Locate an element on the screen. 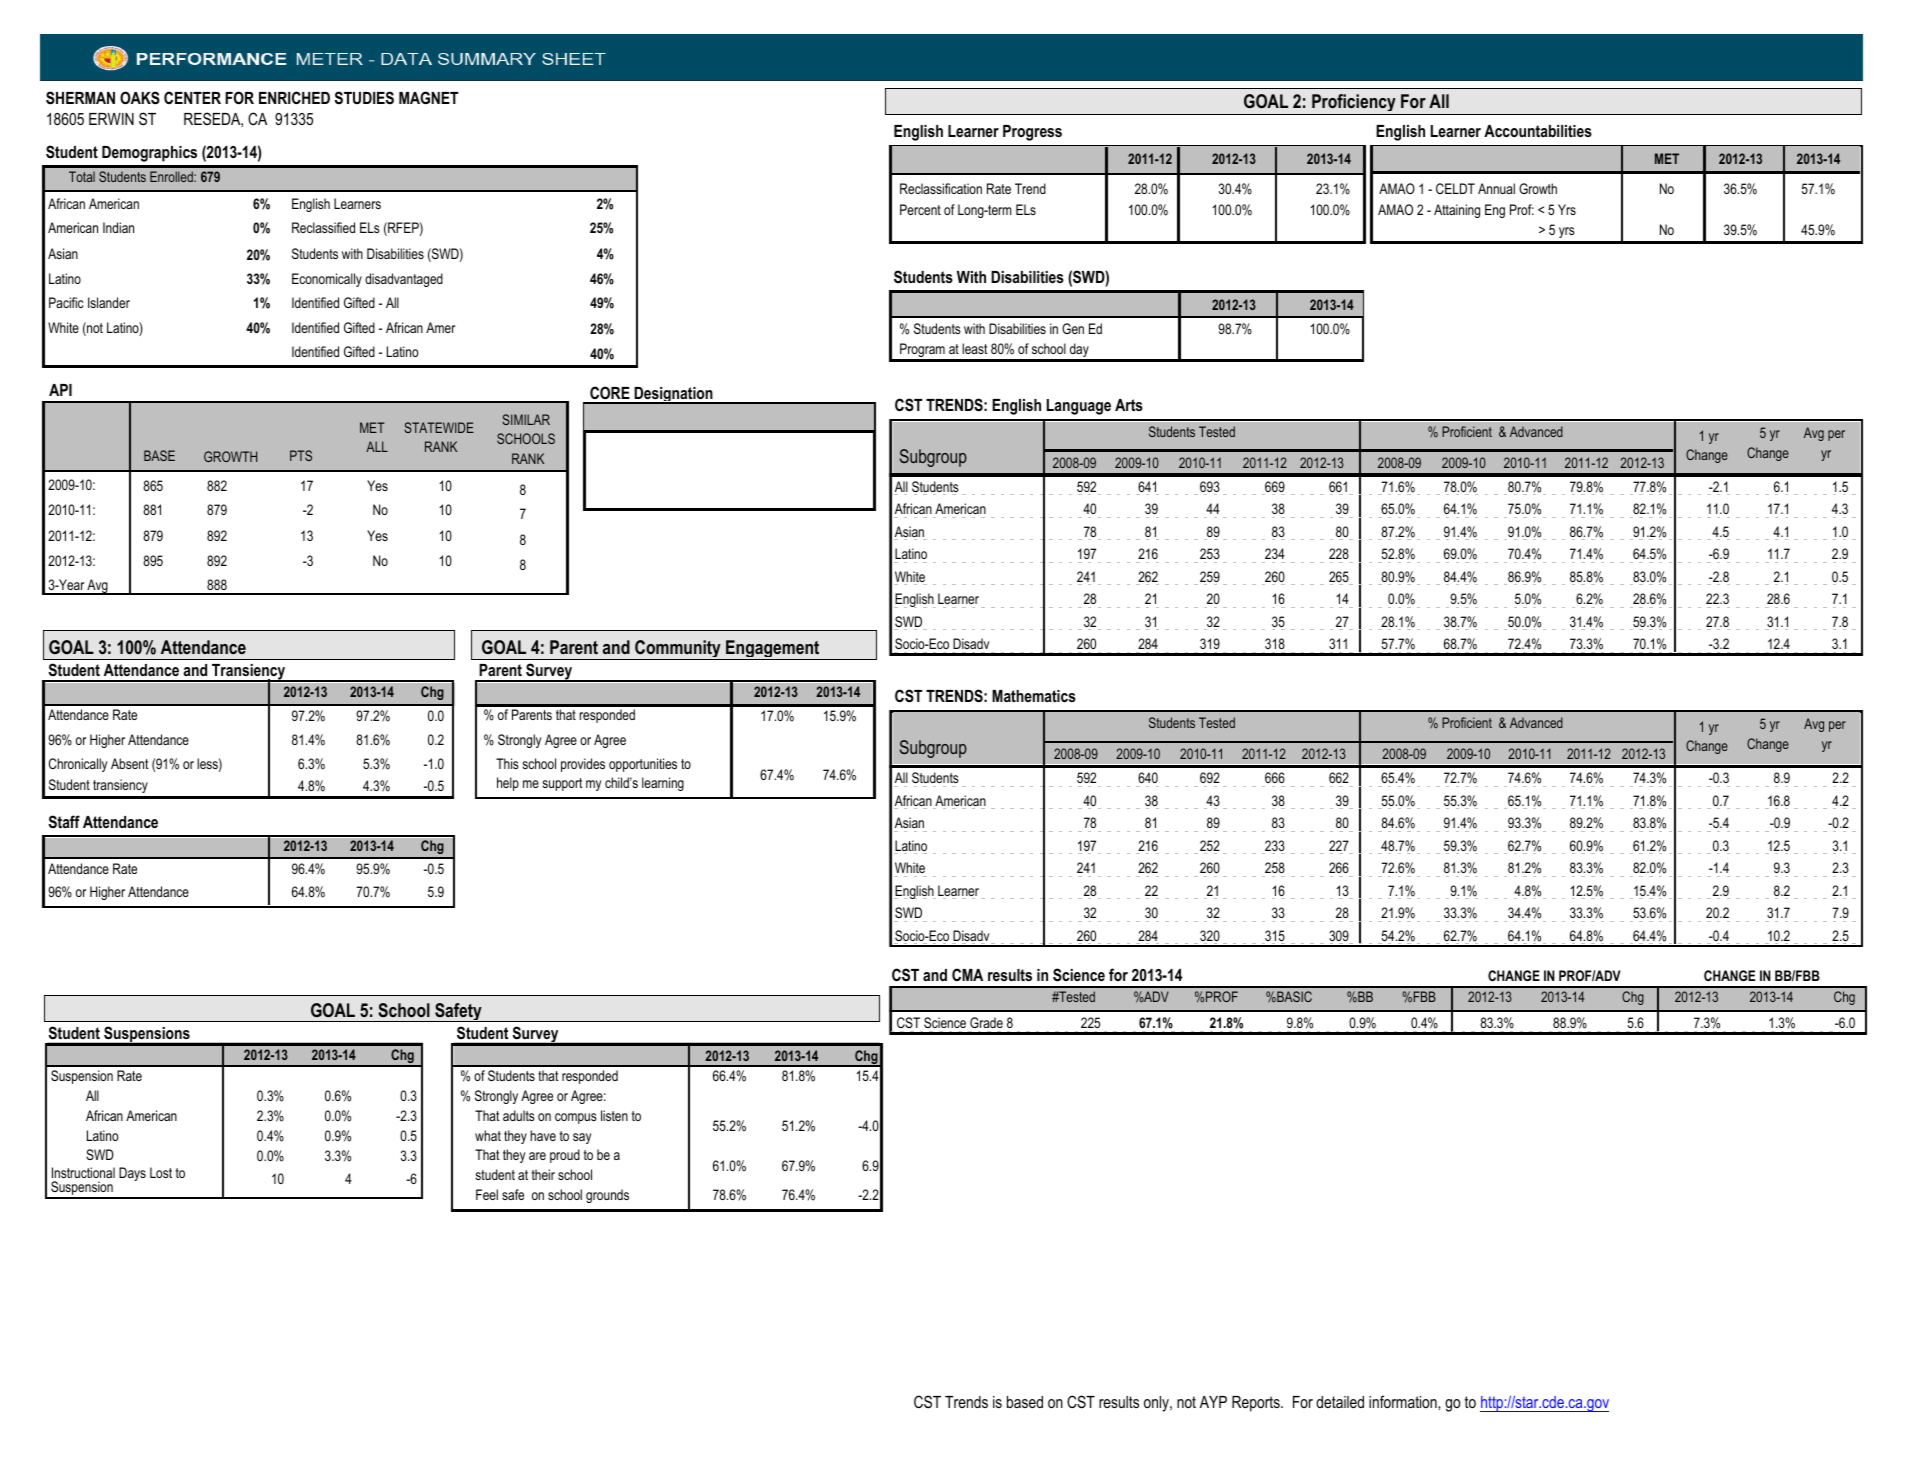 Image resolution: width=1916 pixels, height=1480 pixels. Demographics is located at coordinates (149, 154).
